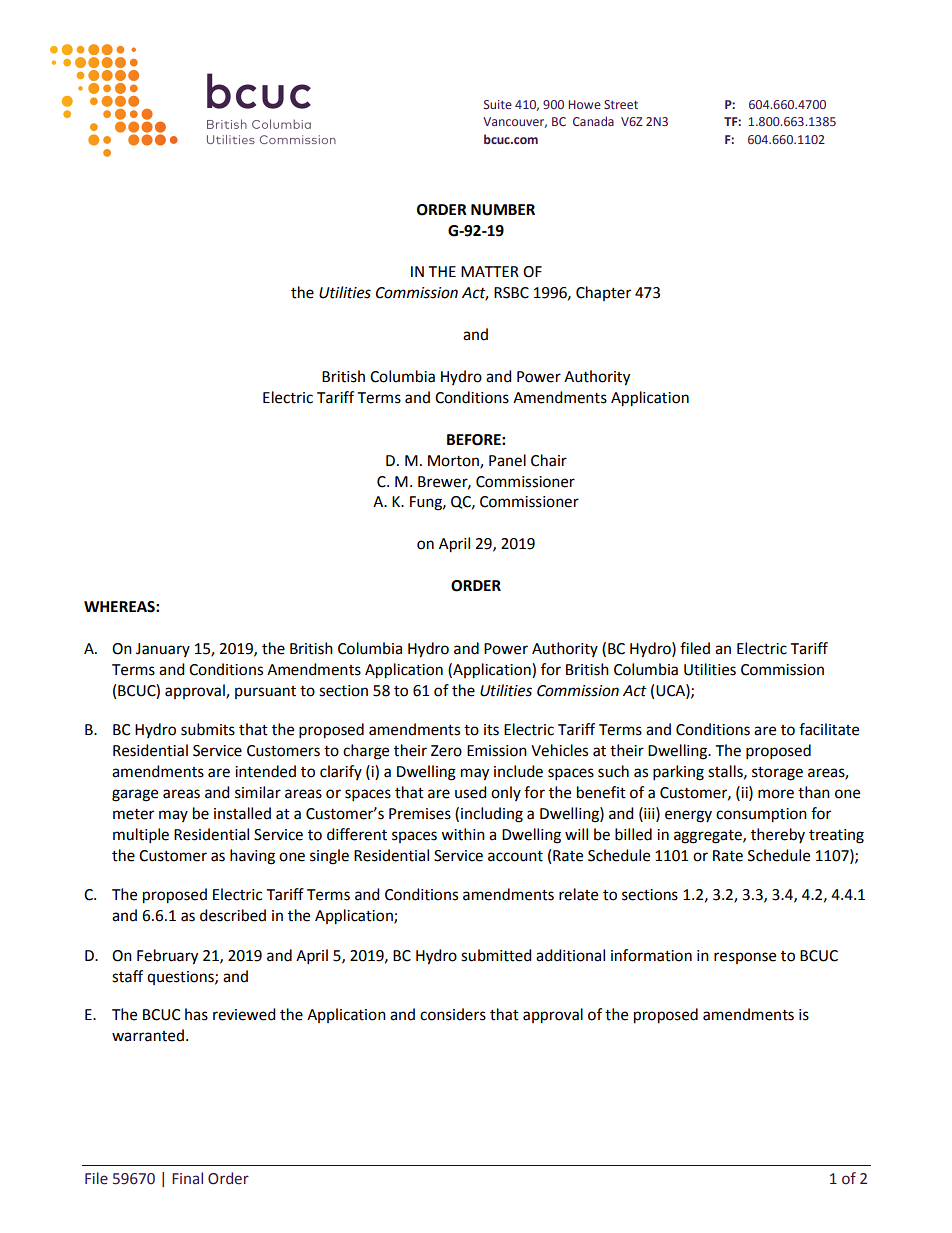  What do you see at coordinates (829, 729) in the screenshot?
I see `facilitate` at bounding box center [829, 729].
